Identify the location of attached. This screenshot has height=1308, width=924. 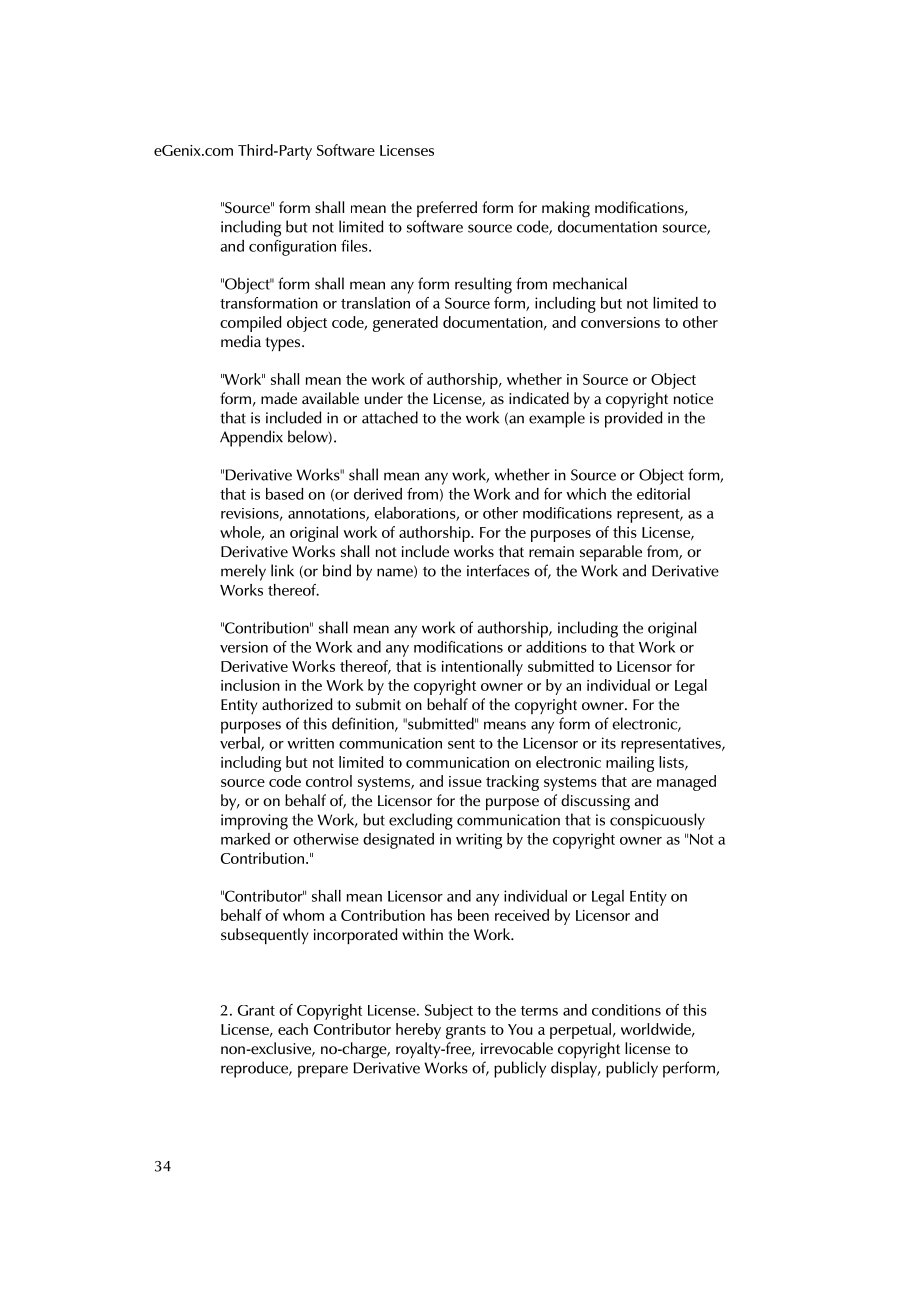
(390, 417).
